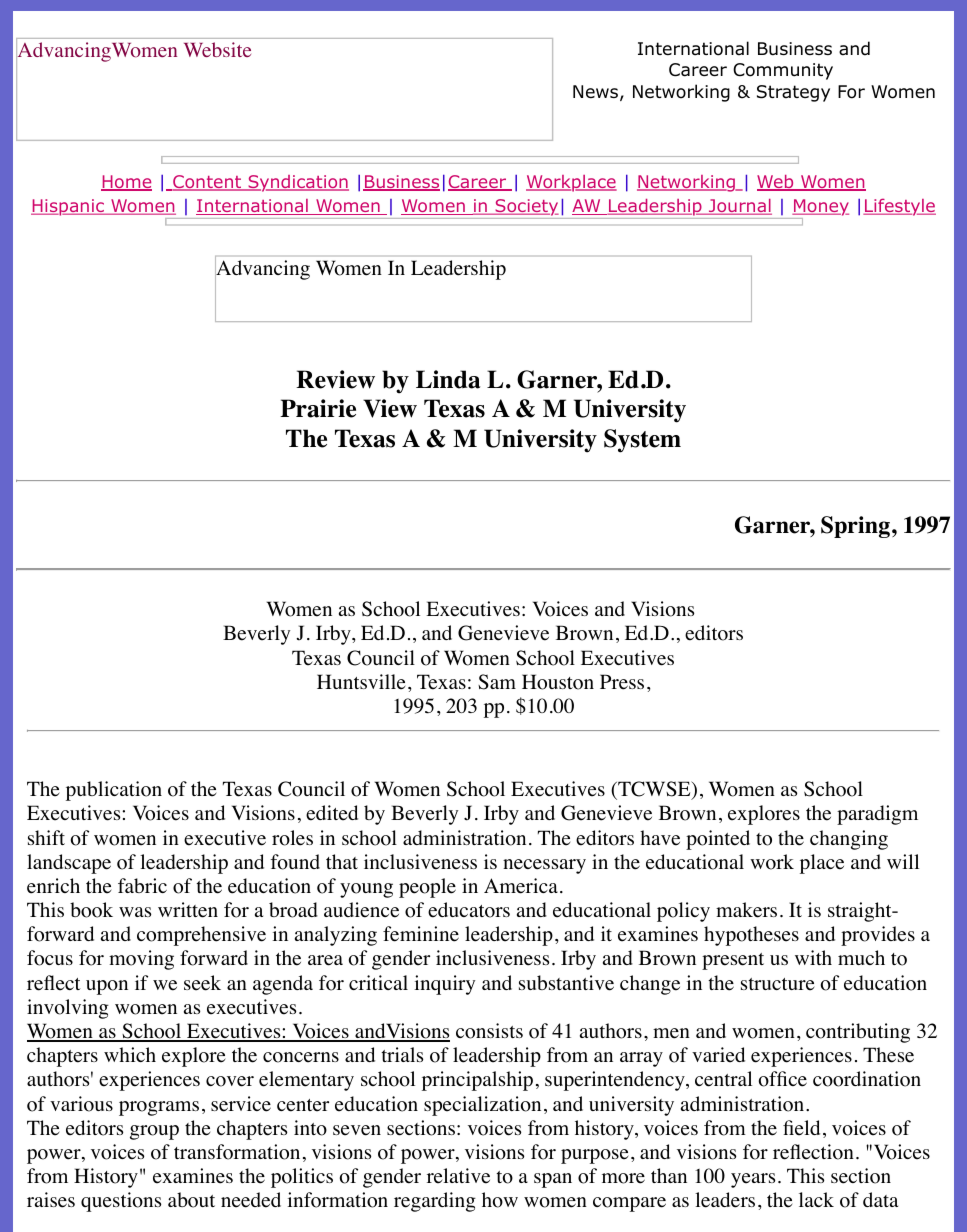  I want to click on Spring, so click(855, 527).
